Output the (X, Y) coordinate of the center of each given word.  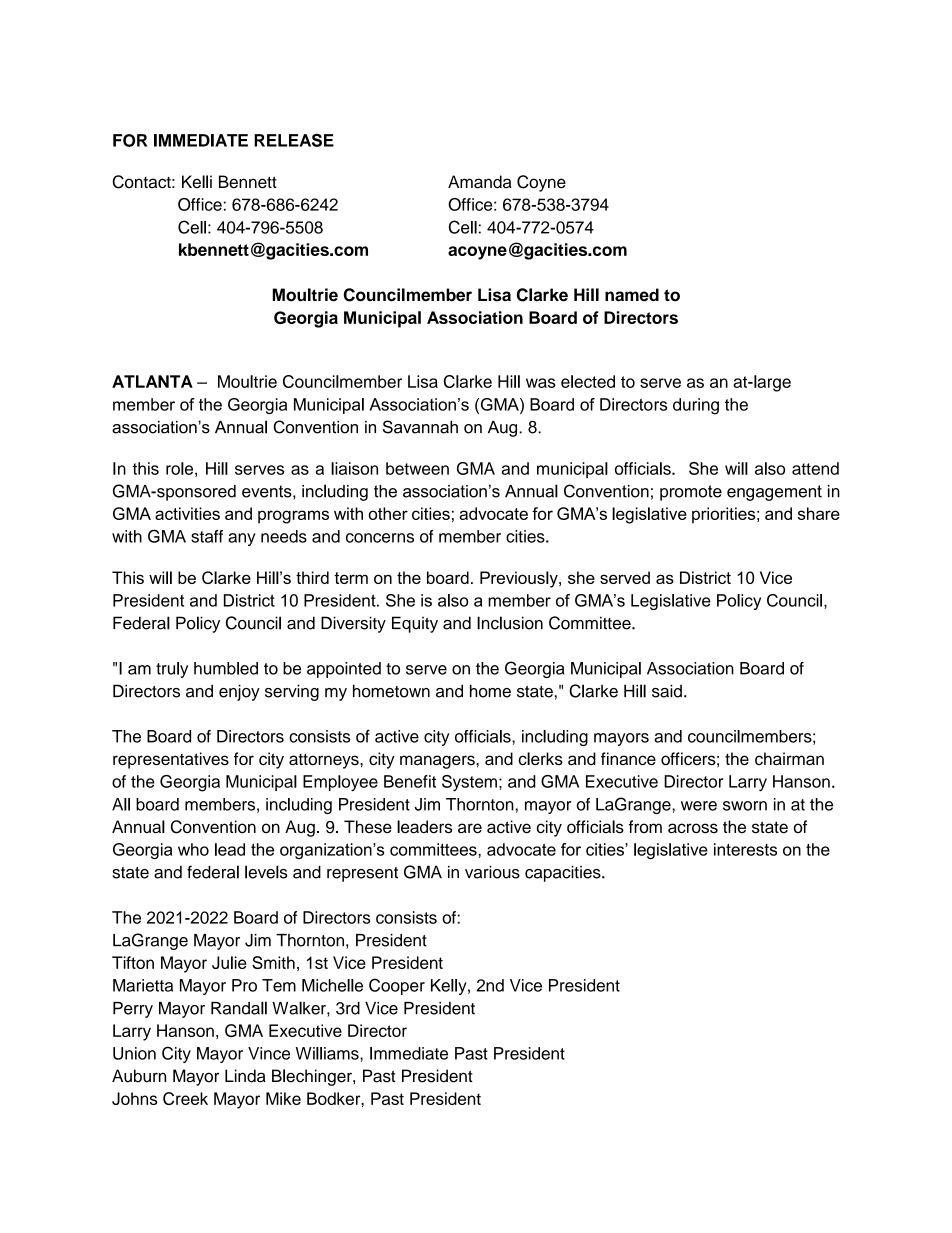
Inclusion (510, 623)
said (667, 691)
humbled (226, 668)
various (492, 872)
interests (745, 849)
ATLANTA (152, 381)
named (632, 295)
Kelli (197, 182)
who (193, 849)
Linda (245, 1076)
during (696, 406)
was (541, 383)
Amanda (480, 182)
